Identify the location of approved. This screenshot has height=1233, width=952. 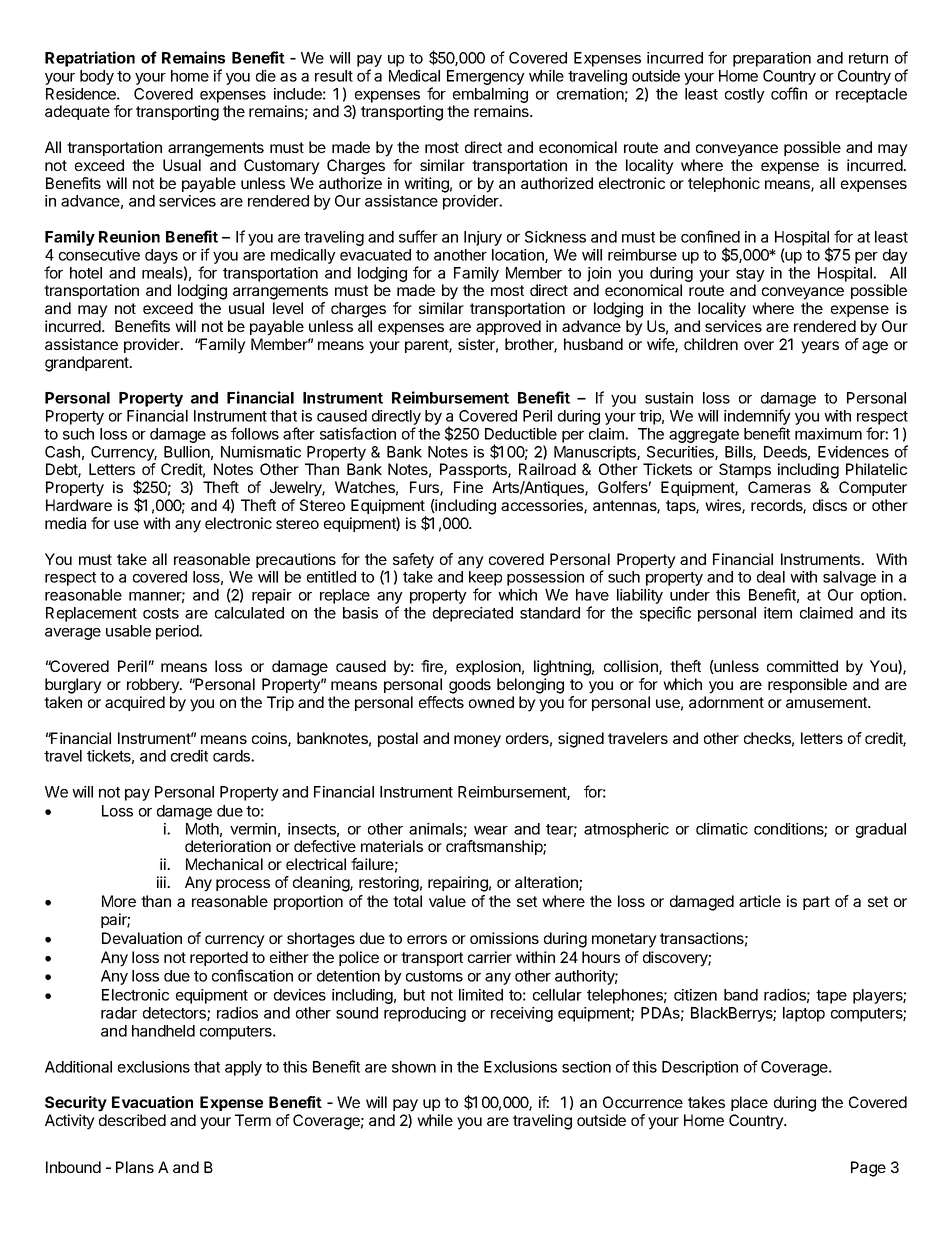
(508, 327).
